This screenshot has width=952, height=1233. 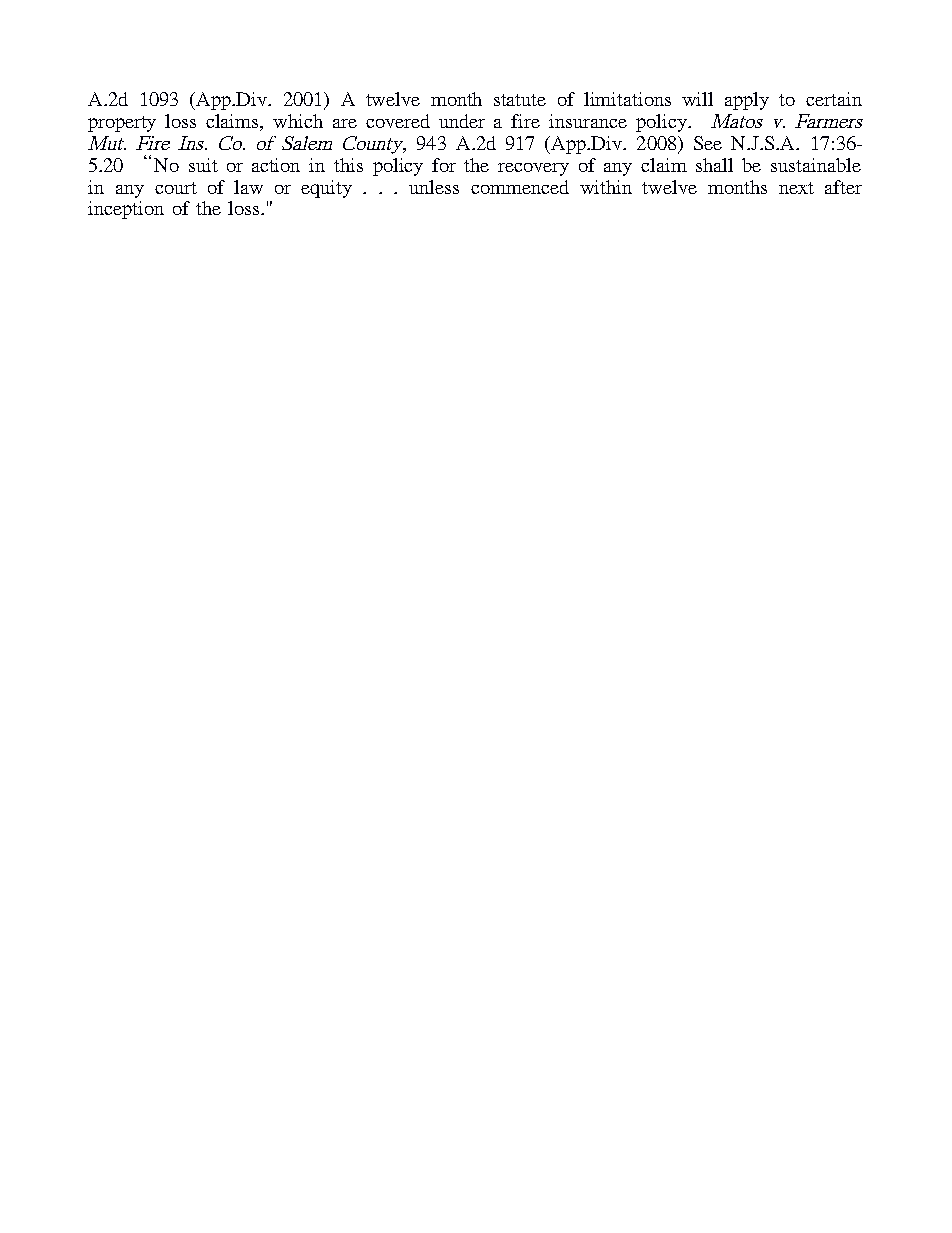 I want to click on insurance, so click(x=588, y=121).
